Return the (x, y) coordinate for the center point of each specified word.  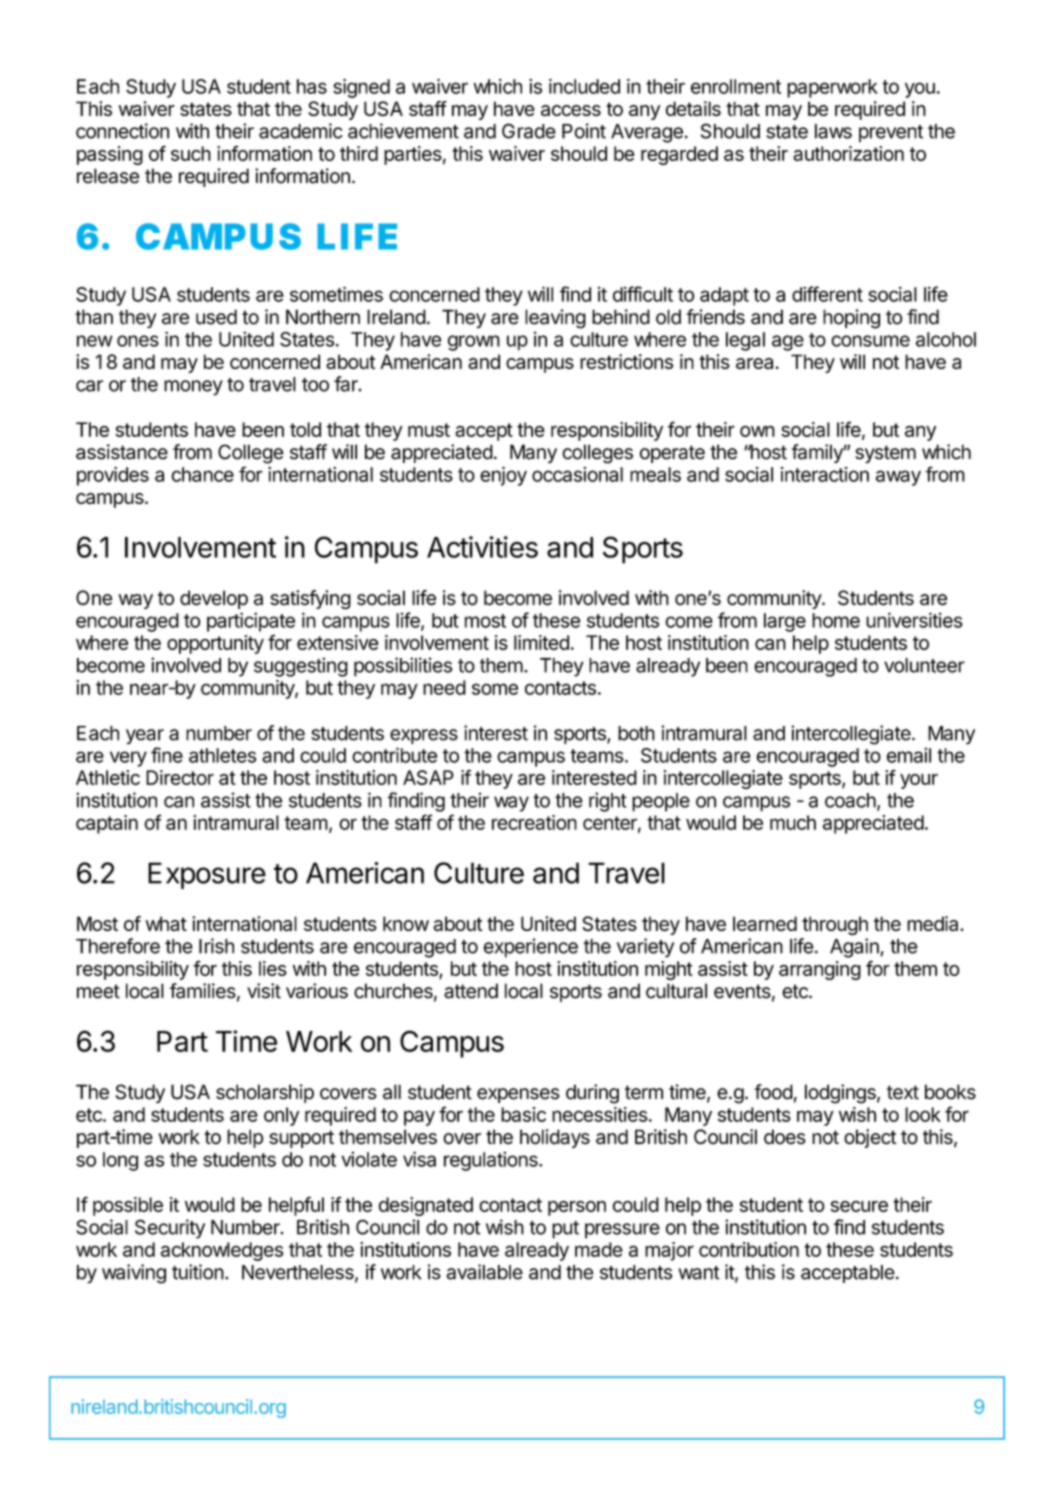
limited (541, 642)
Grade (529, 131)
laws (833, 131)
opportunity (215, 644)
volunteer (924, 665)
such (191, 153)
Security (170, 1229)
